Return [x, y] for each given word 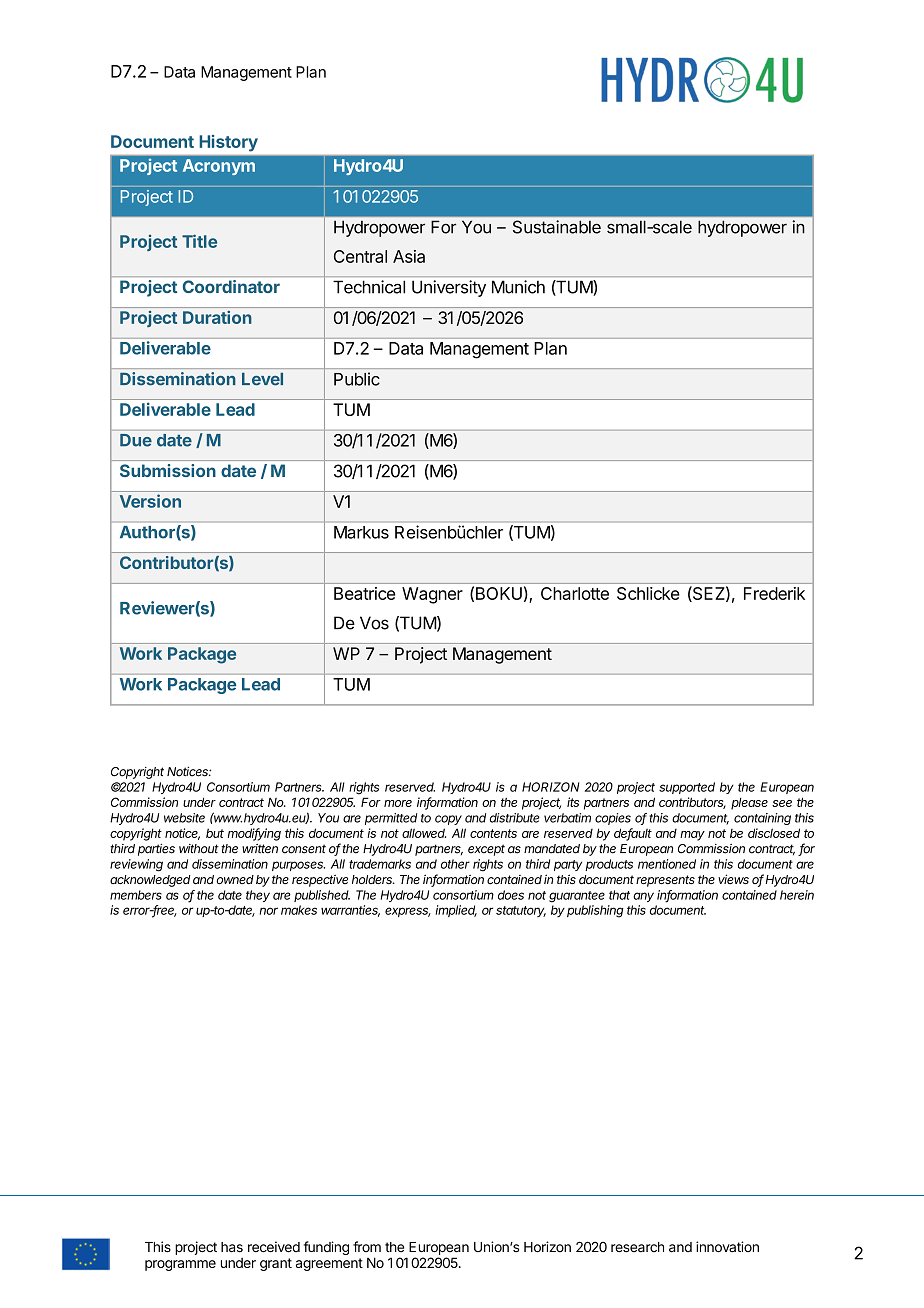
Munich [518, 287]
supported [687, 788]
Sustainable [557, 227]
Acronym [219, 167]
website [184, 818]
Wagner [432, 595]
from [367, 1246]
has [232, 1247]
